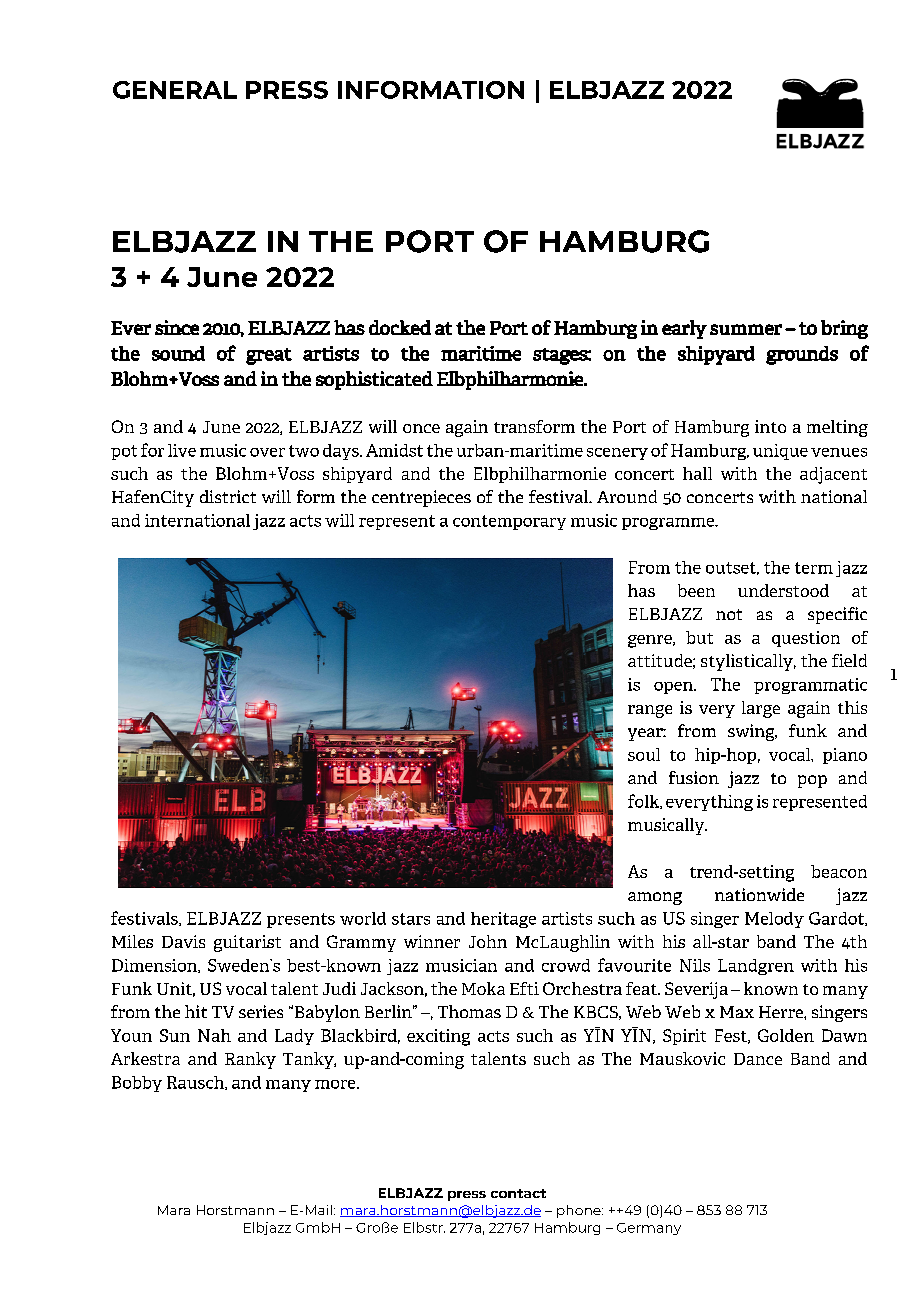 The height and width of the screenshot is (1308, 924). I want to click on question, so click(806, 639).
